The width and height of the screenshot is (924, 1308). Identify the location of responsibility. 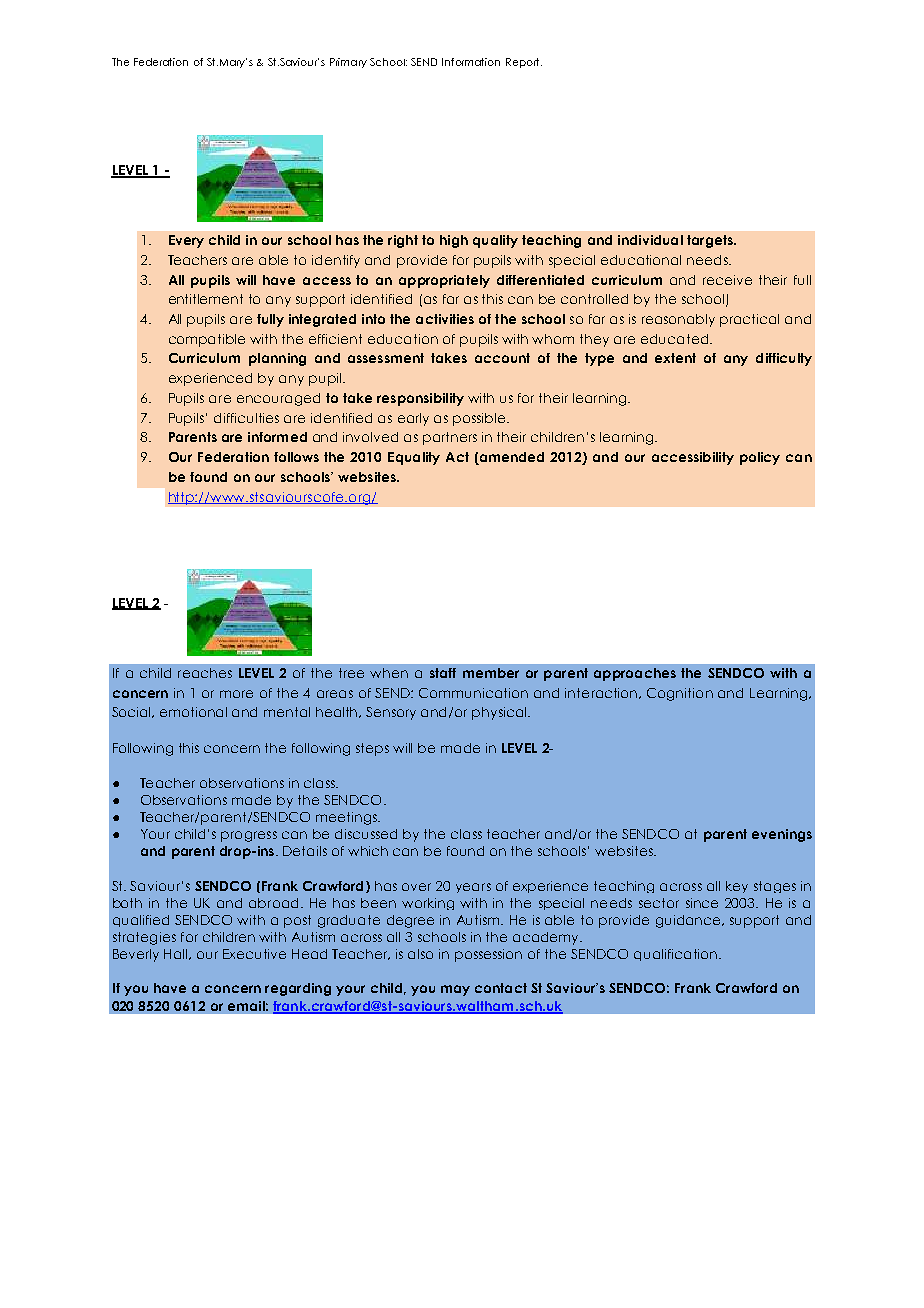
(420, 399).
